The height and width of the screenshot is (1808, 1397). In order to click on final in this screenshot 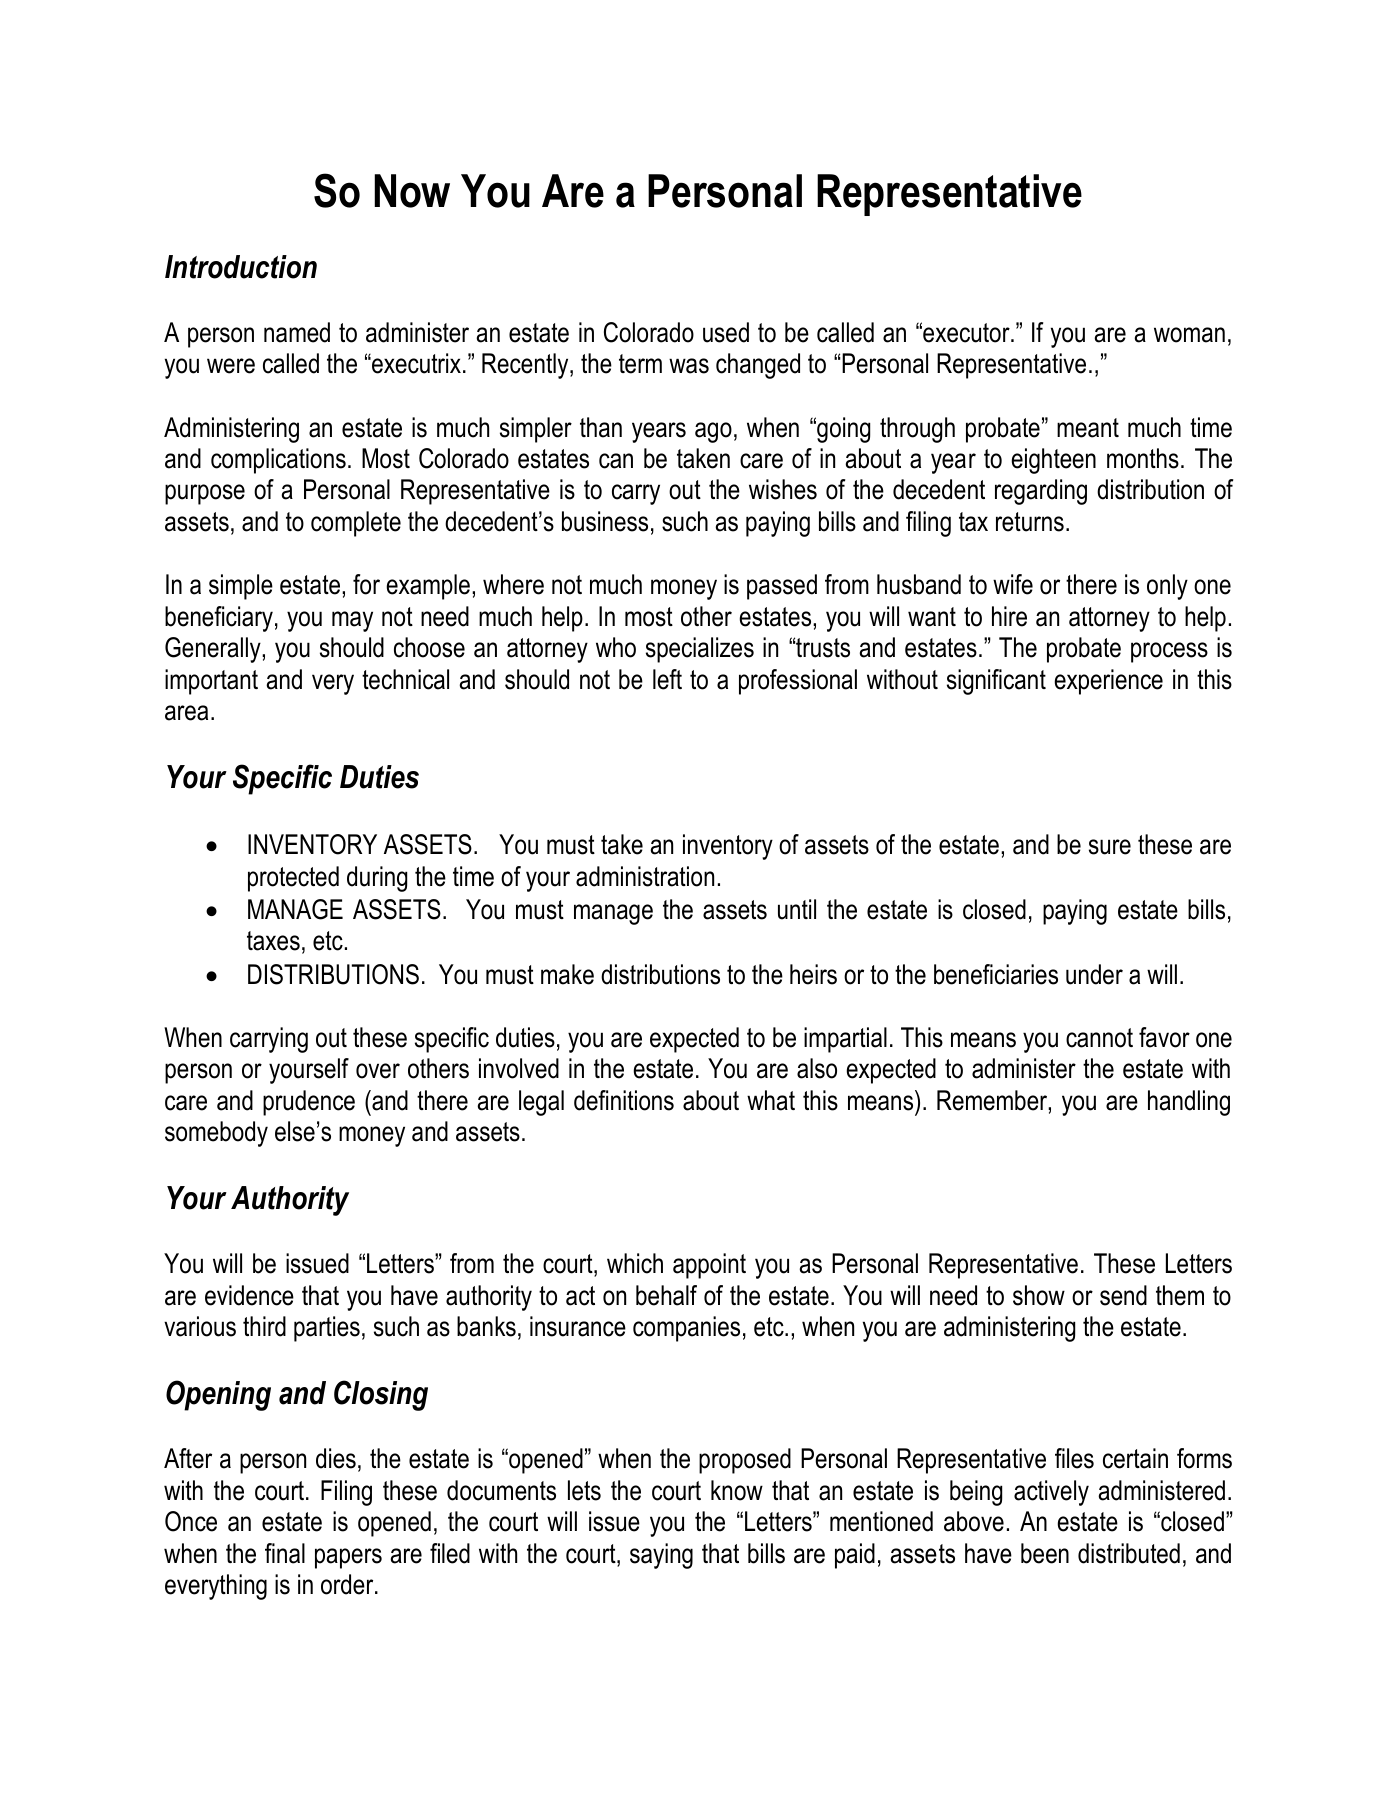, I will do `click(285, 1553)`.
